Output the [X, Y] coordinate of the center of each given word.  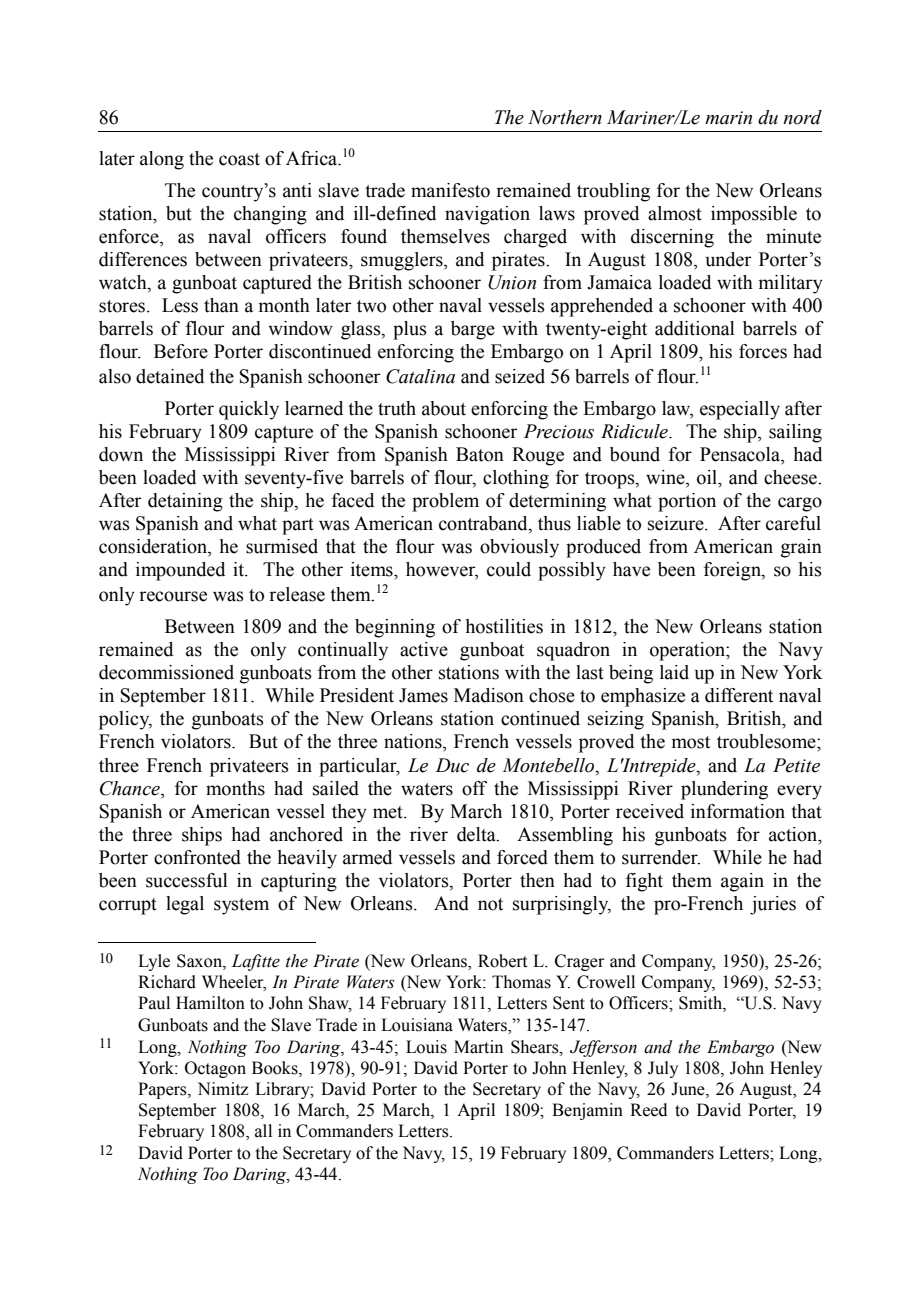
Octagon [215, 1069]
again [742, 882]
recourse [173, 596]
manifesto [450, 190]
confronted [197, 857]
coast [239, 159]
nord [802, 117]
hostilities [504, 626]
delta [477, 834]
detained [170, 376]
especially [740, 410]
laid [674, 672]
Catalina [420, 376]
